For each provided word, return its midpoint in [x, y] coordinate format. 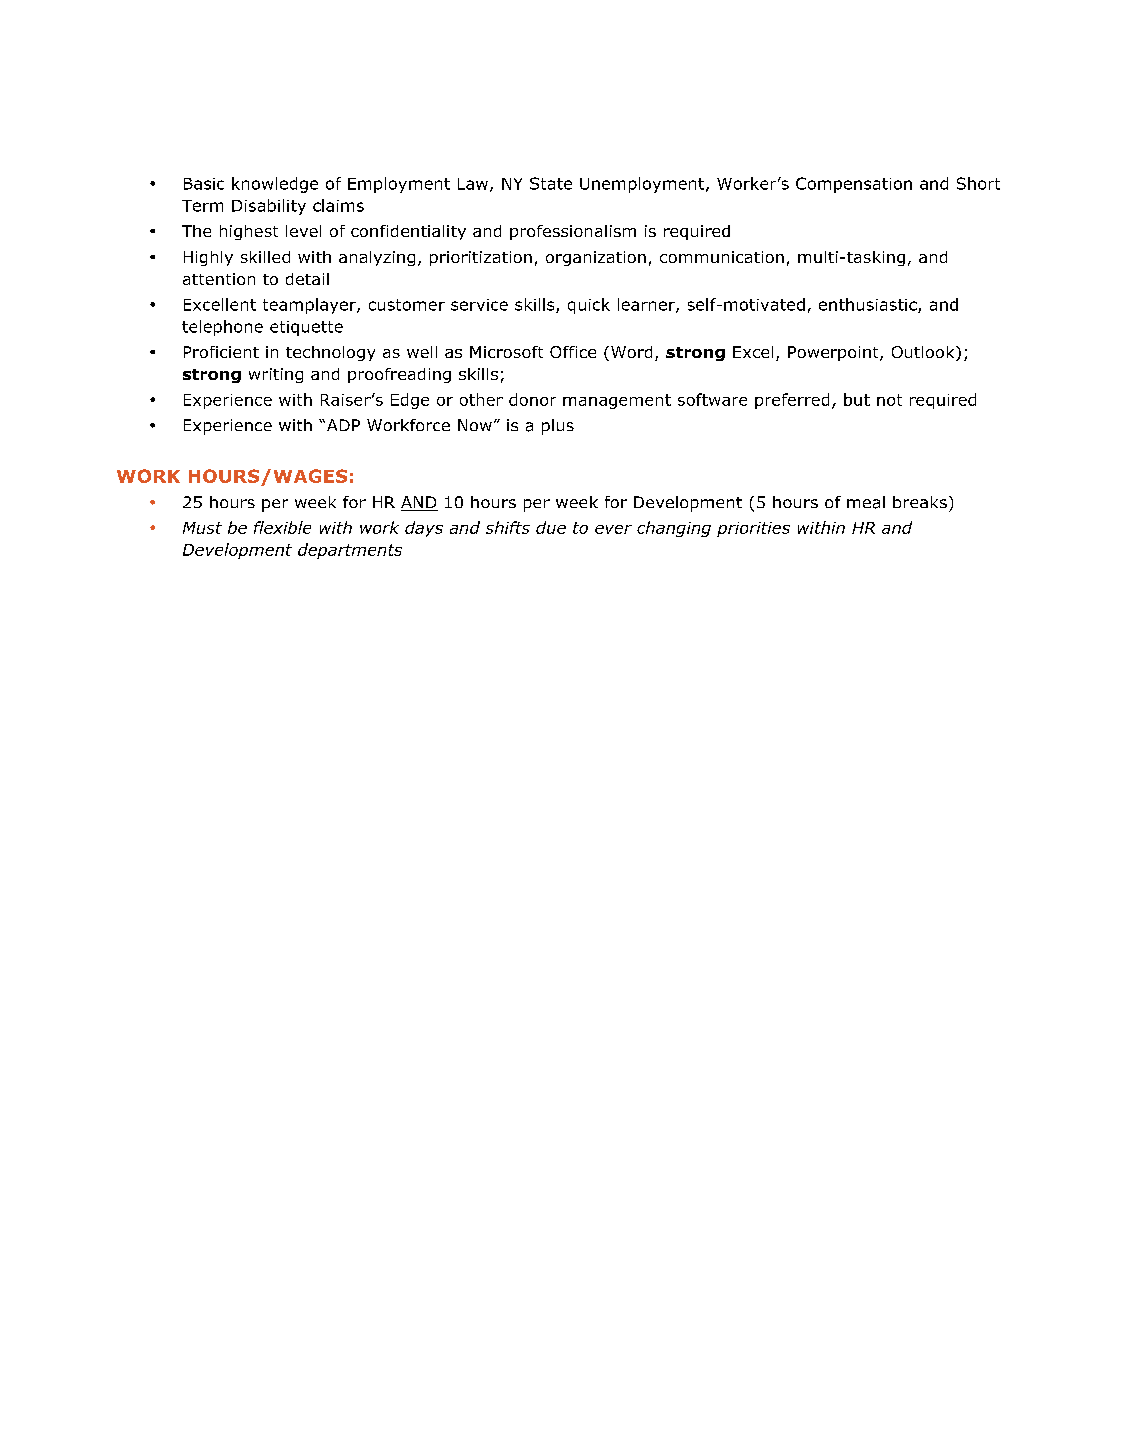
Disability [269, 207]
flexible [282, 527]
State [551, 183]
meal [866, 502]
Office [573, 352]
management [617, 401]
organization [596, 258]
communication [722, 257]
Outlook [924, 353]
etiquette [306, 328]
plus [558, 427]
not [889, 400]
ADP [342, 425]
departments [350, 551]
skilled [265, 257]
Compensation [854, 185]
